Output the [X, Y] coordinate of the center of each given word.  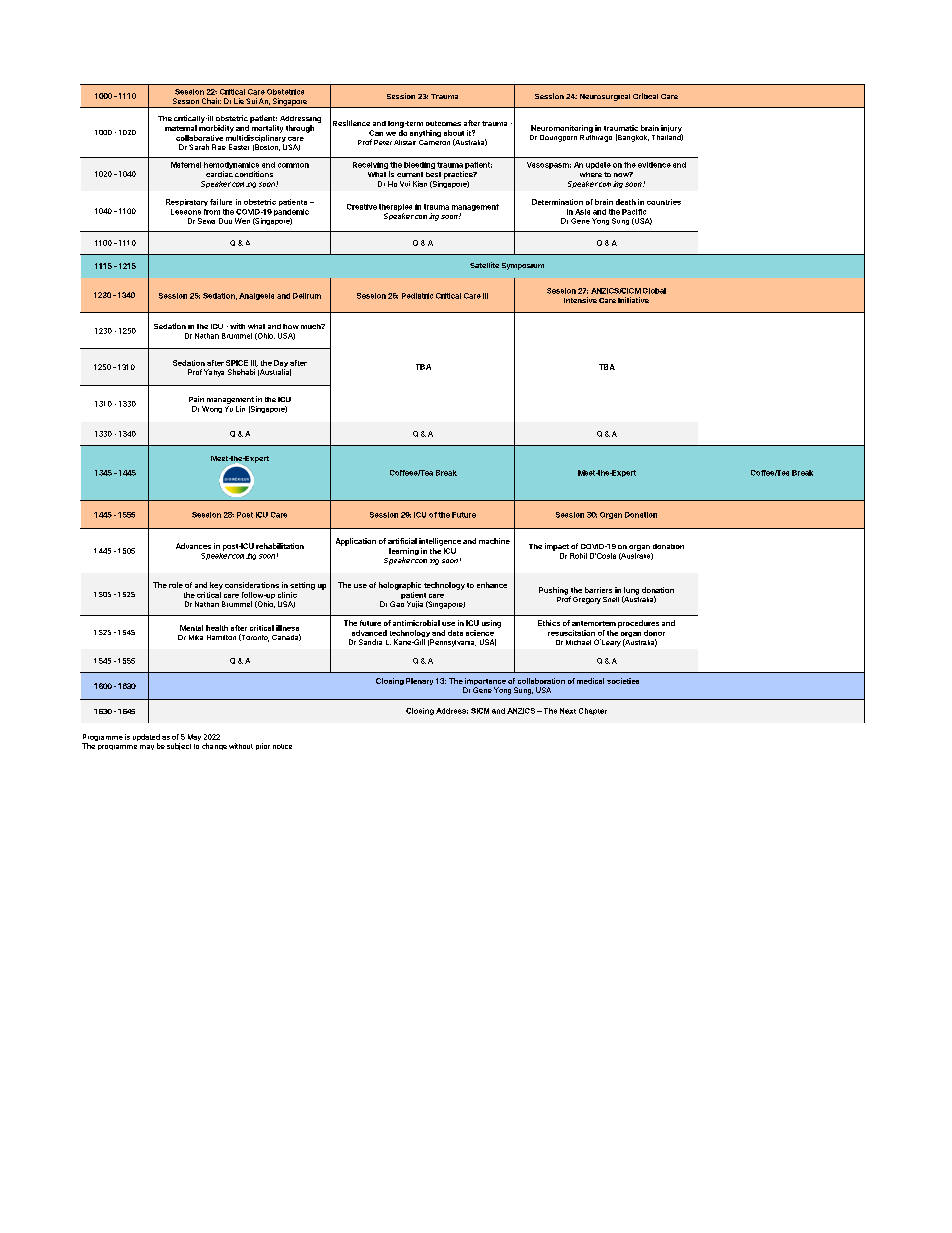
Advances [193, 546]
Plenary [419, 681]
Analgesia [256, 296]
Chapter [593, 711]
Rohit [578, 556]
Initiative [633, 300]
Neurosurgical [605, 97]
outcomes [443, 123]
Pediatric [417, 296]
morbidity [216, 129]
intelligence [440, 542]
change [214, 746]
